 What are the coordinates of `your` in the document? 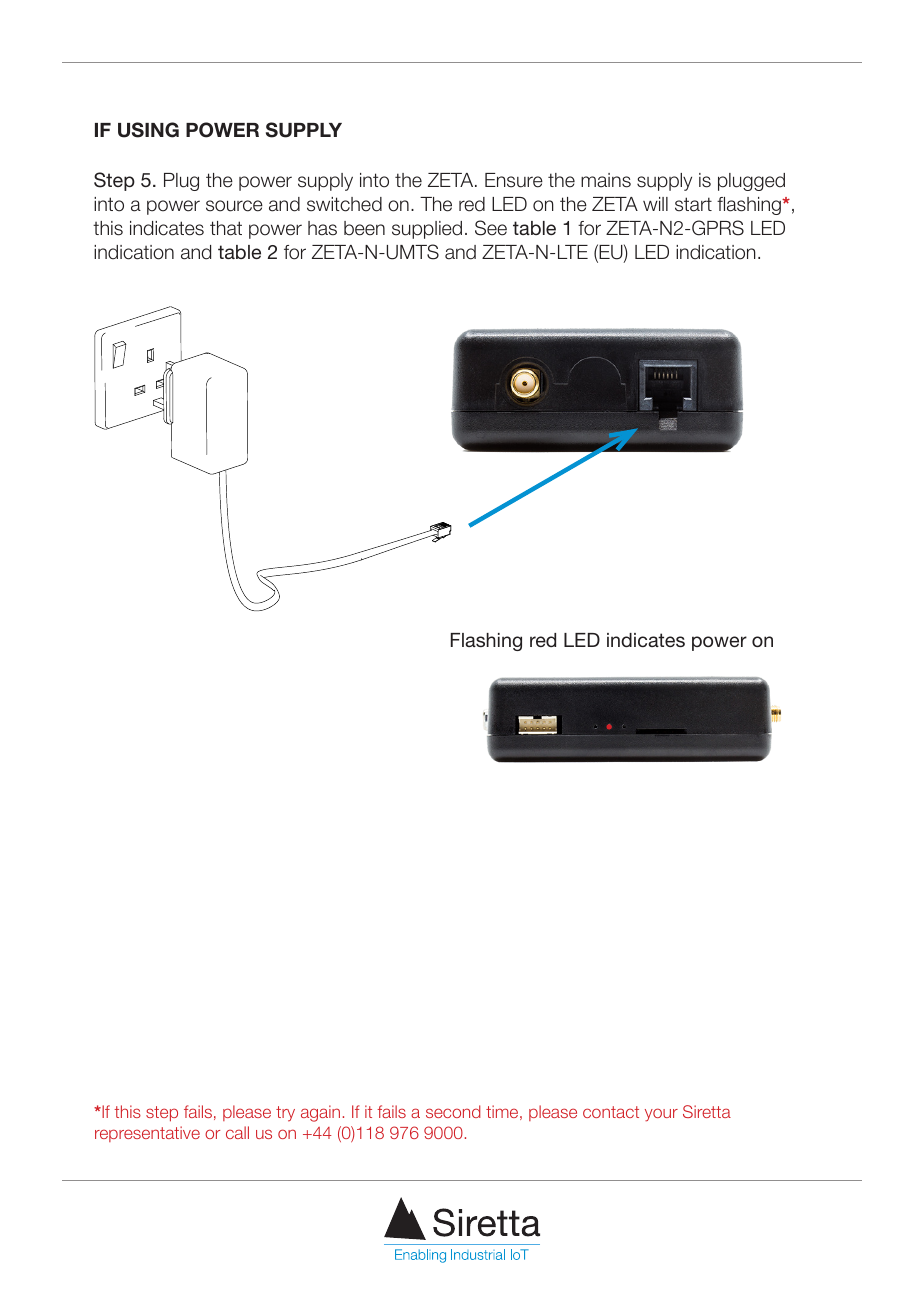 It's located at (661, 1115).
